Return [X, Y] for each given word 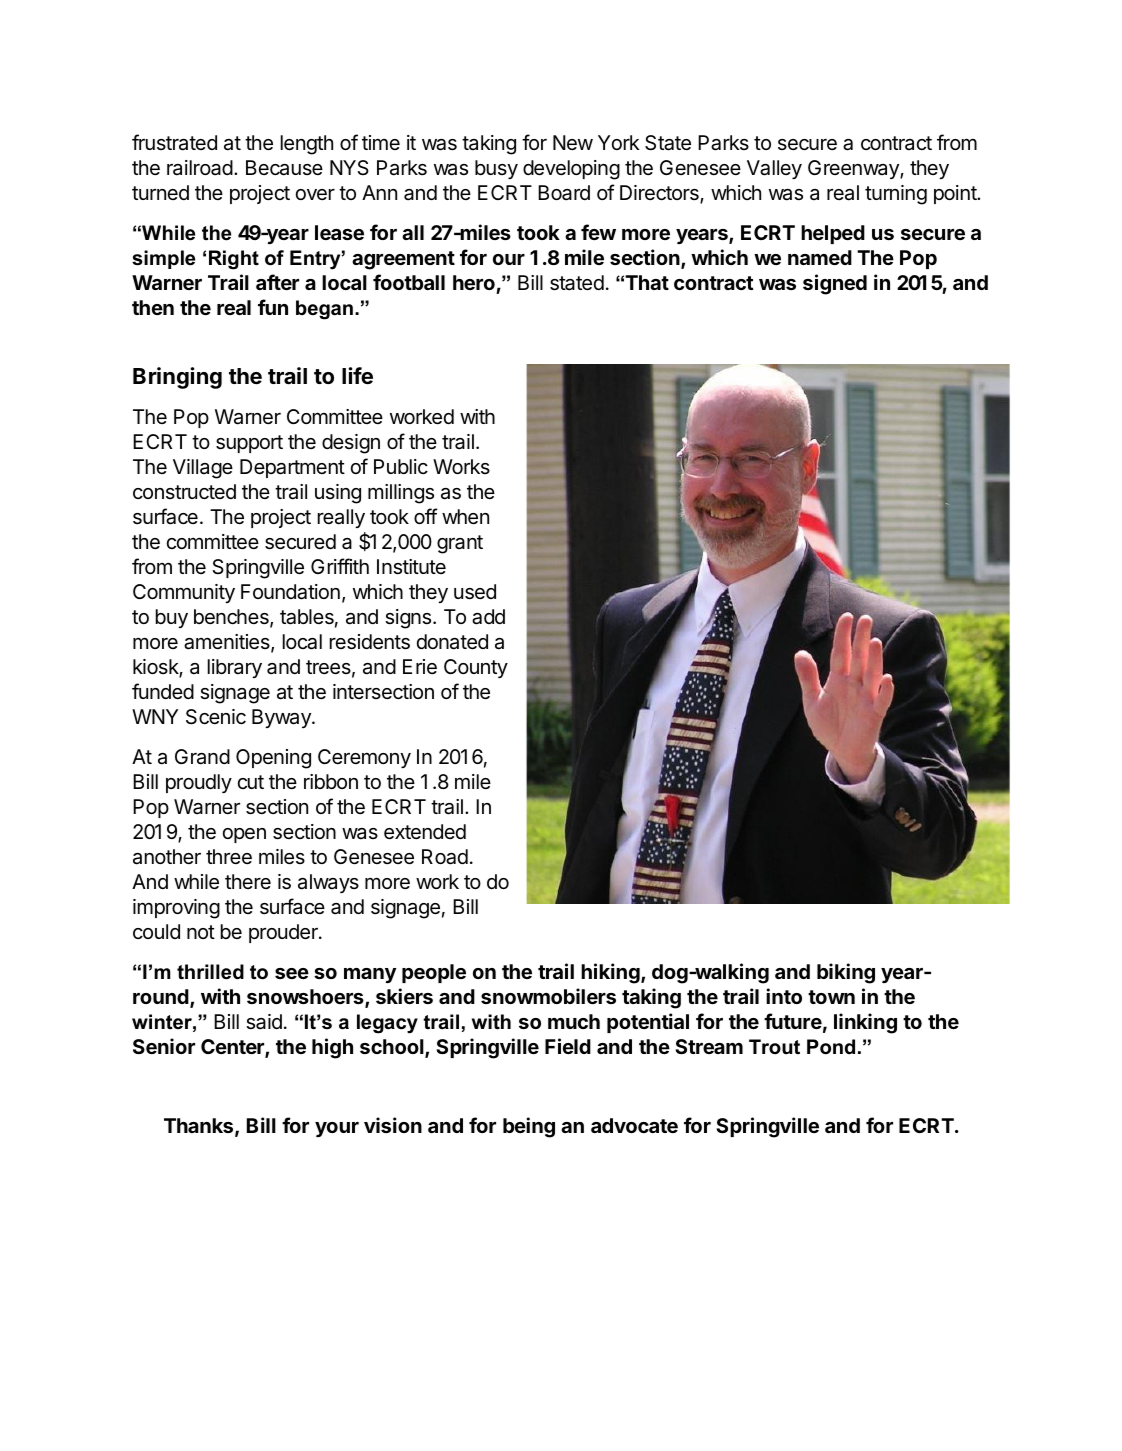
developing [571, 170]
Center [233, 1048]
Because [284, 168]
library [235, 668]
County [476, 668]
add [488, 617]
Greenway [854, 169]
